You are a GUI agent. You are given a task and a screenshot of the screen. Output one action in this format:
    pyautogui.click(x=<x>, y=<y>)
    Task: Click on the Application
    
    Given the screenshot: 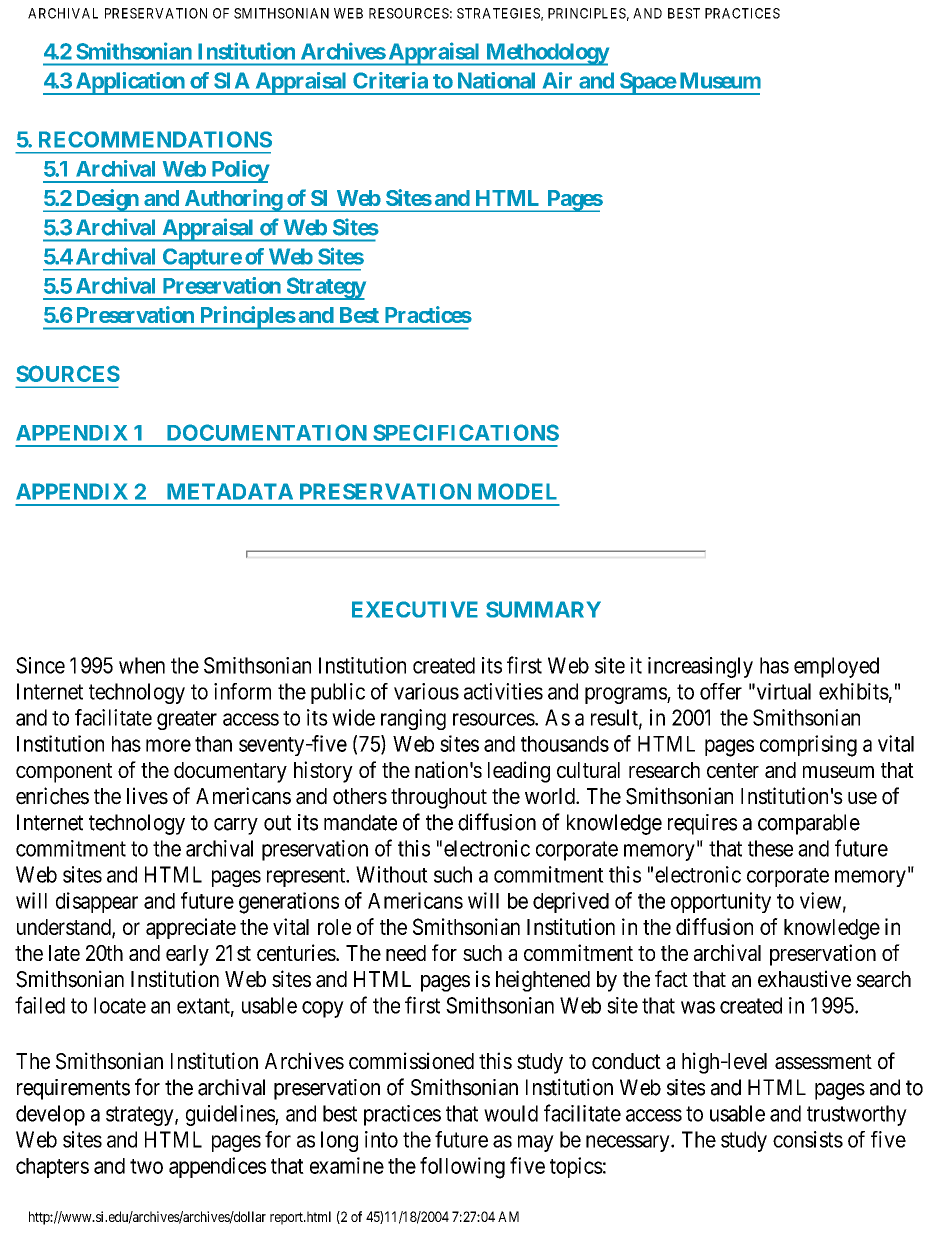 What is the action you would take?
    pyautogui.click(x=129, y=83)
